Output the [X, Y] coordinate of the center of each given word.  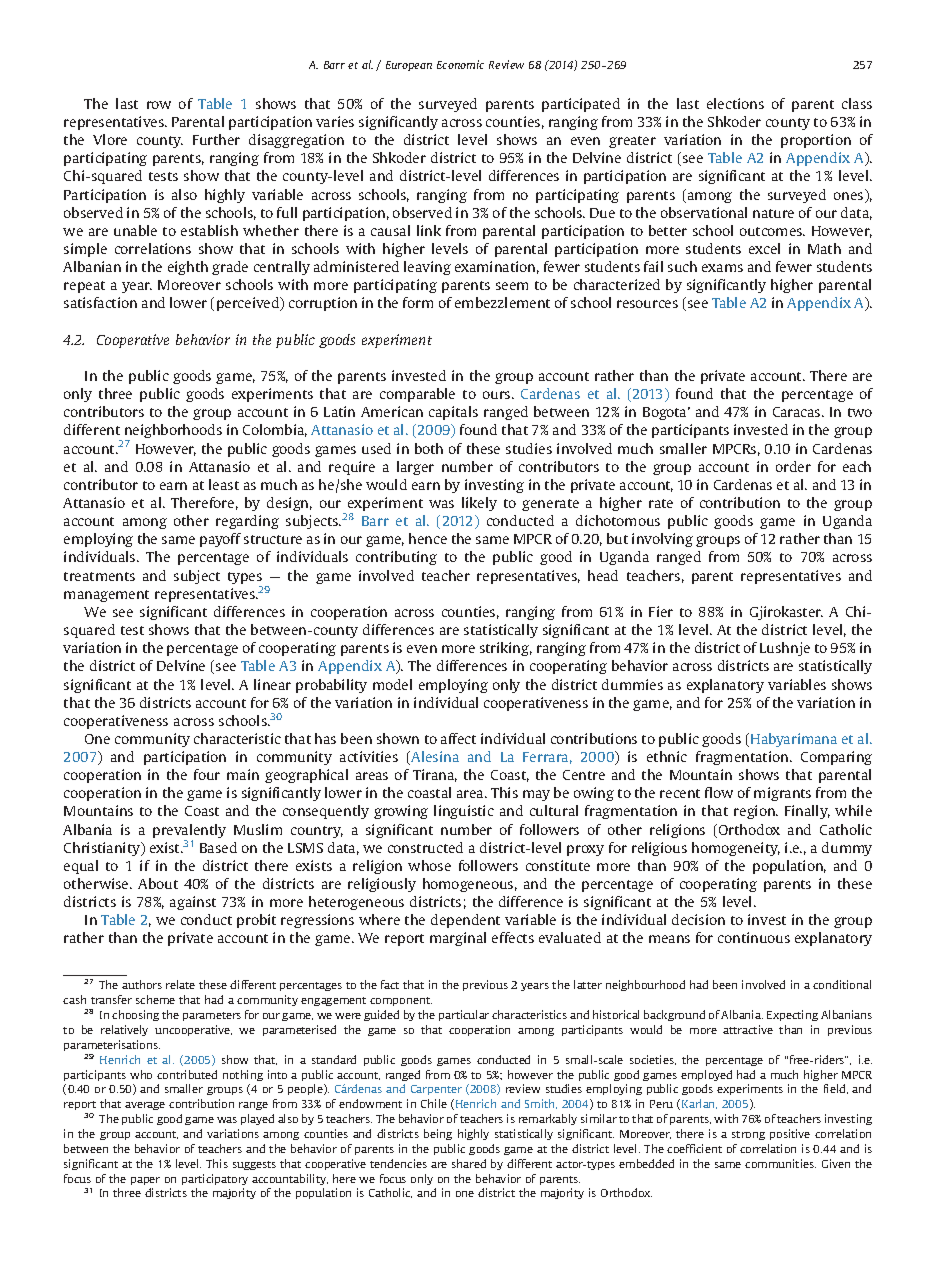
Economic [460, 64]
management [106, 596]
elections [735, 103]
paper [145, 1181]
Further [216, 139]
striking [506, 649]
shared [469, 1163]
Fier [661, 611]
